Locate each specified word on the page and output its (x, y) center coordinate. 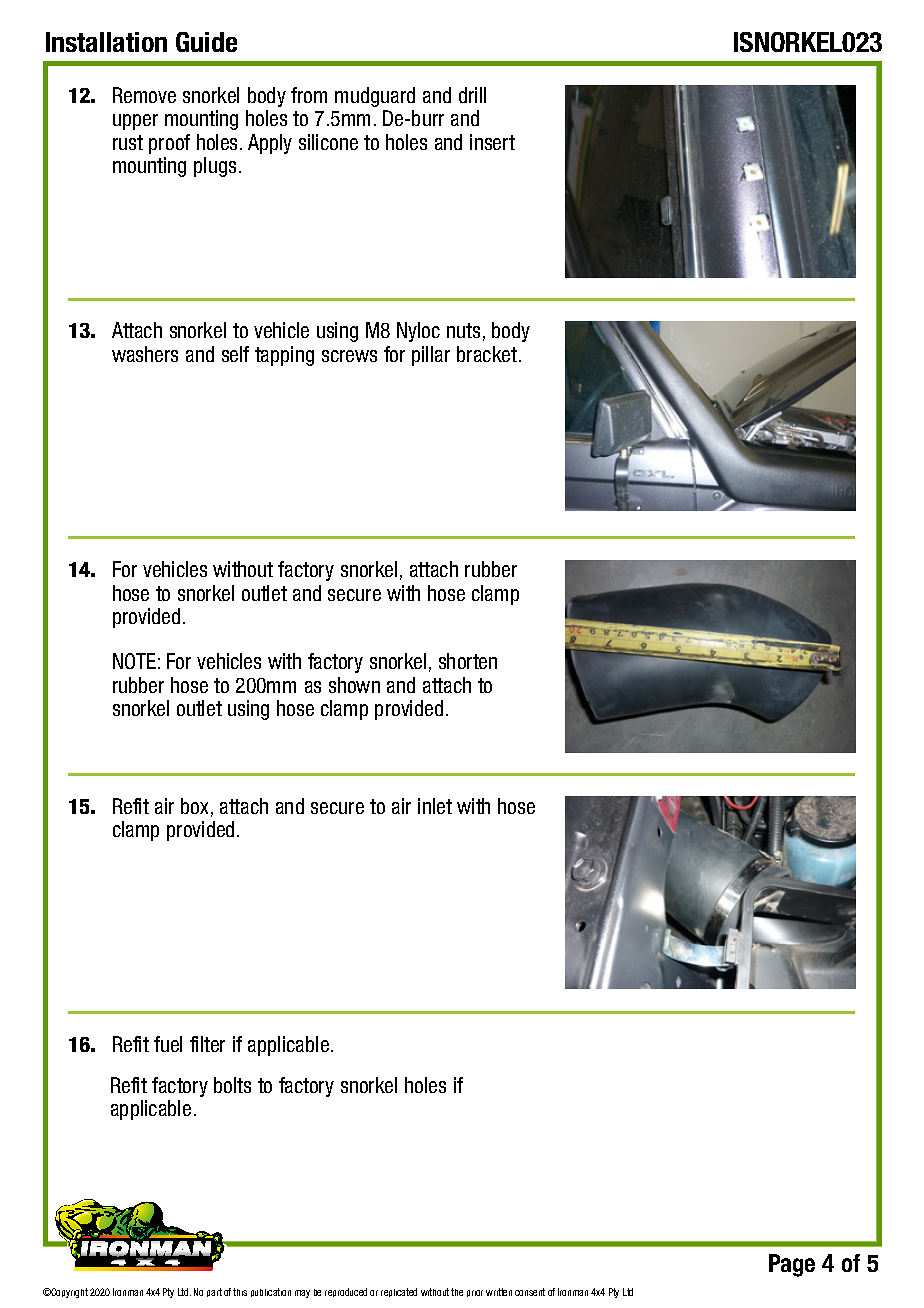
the (457, 1292)
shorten (468, 661)
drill (472, 95)
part (214, 1292)
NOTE (134, 661)
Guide (206, 42)
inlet (435, 806)
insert (492, 142)
